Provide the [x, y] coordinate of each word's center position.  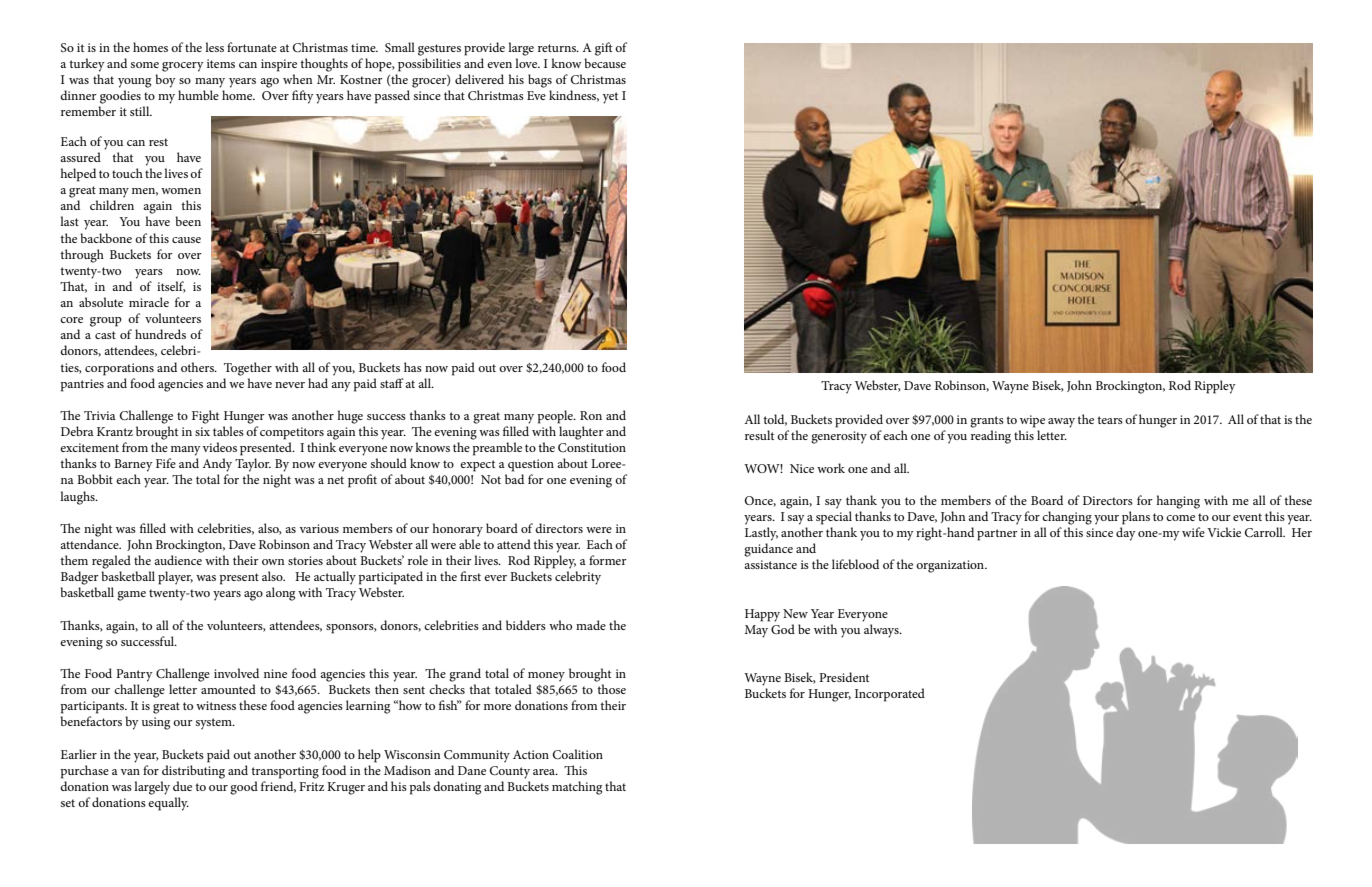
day [1126, 534]
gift [604, 49]
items [221, 63]
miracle [149, 302]
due [182, 786]
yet [610, 98]
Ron [591, 415]
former [608, 560]
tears [1110, 420]
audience [178, 560]
